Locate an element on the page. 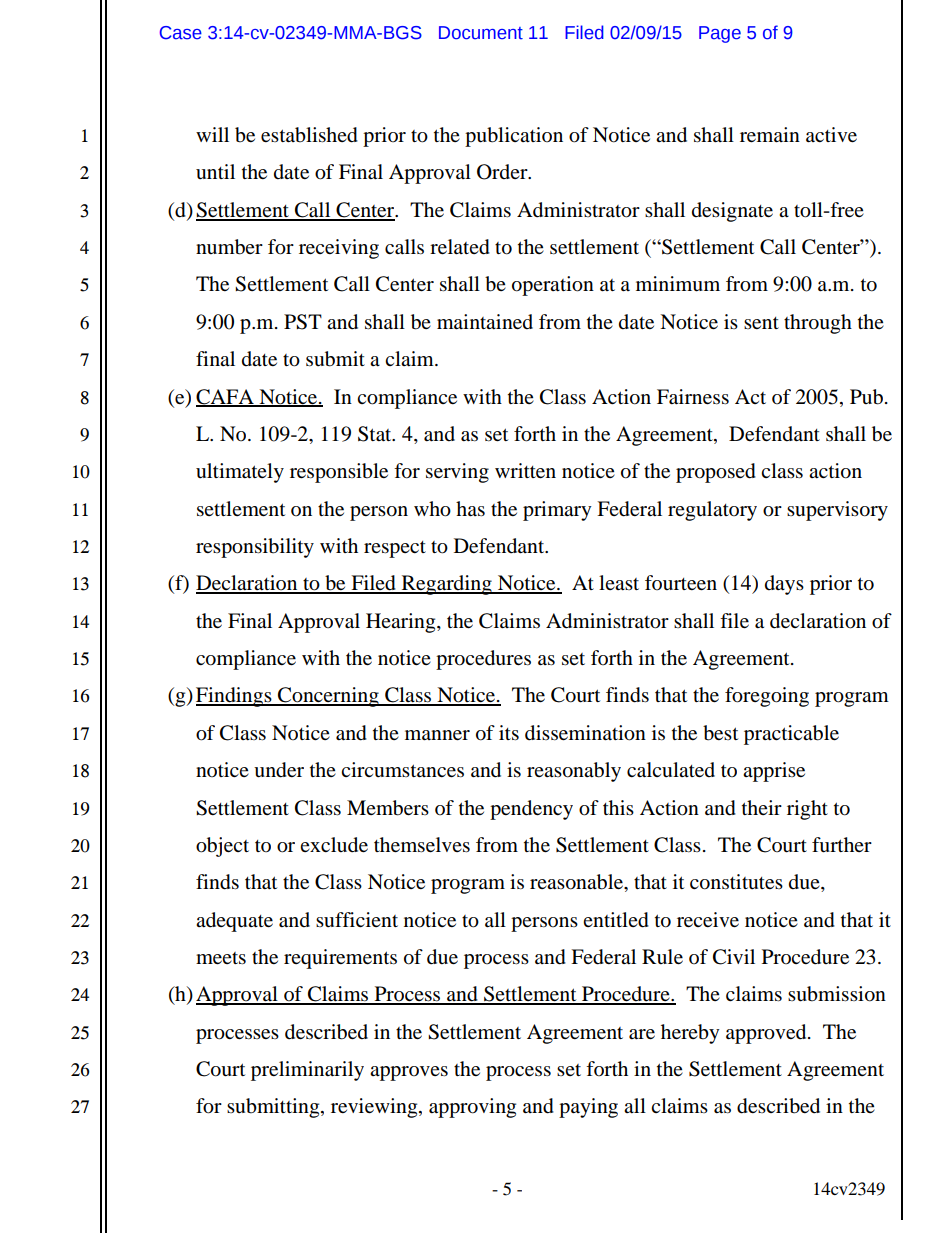  Page is located at coordinates (720, 34).
